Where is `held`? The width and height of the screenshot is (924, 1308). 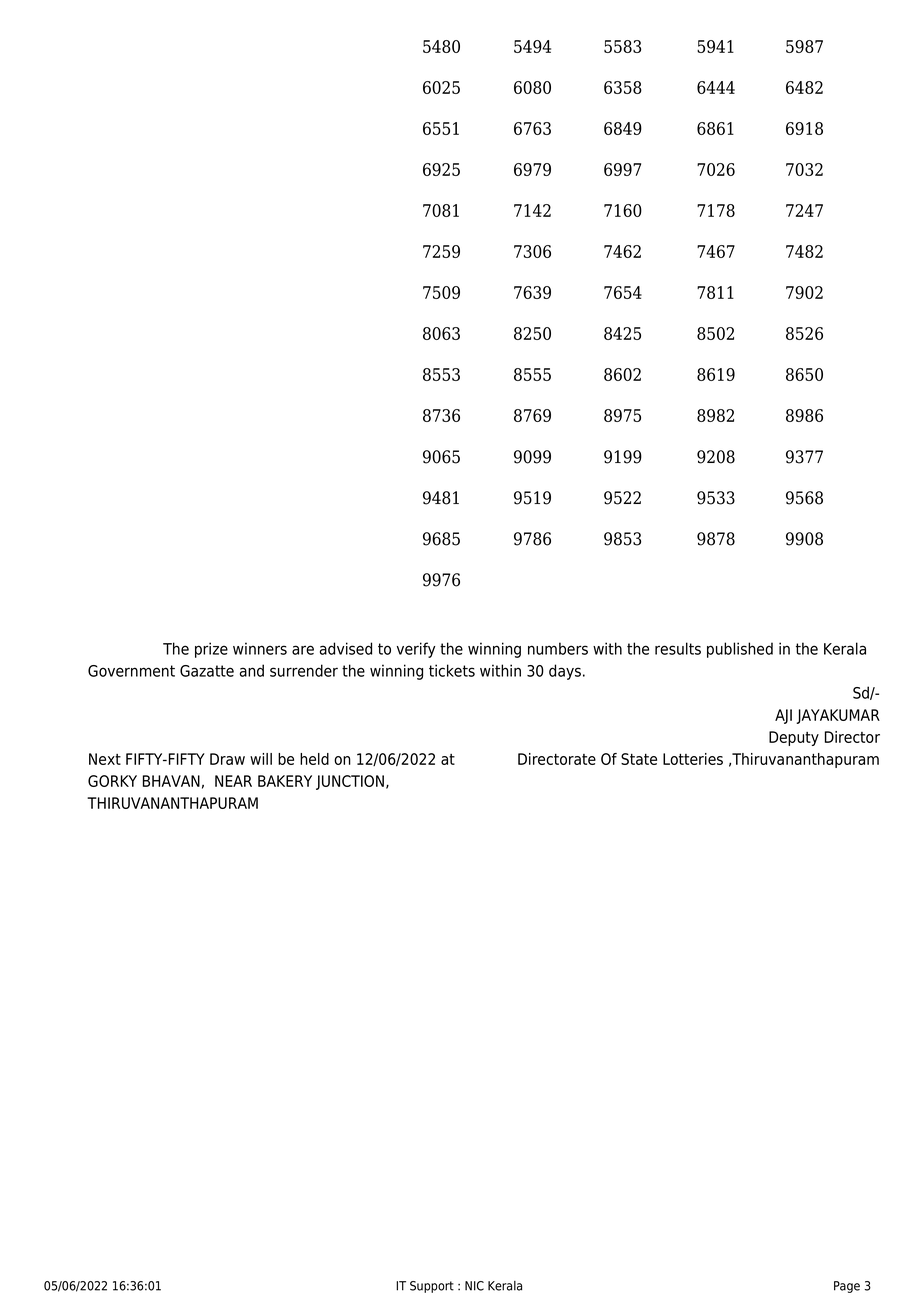
held is located at coordinates (314, 759).
